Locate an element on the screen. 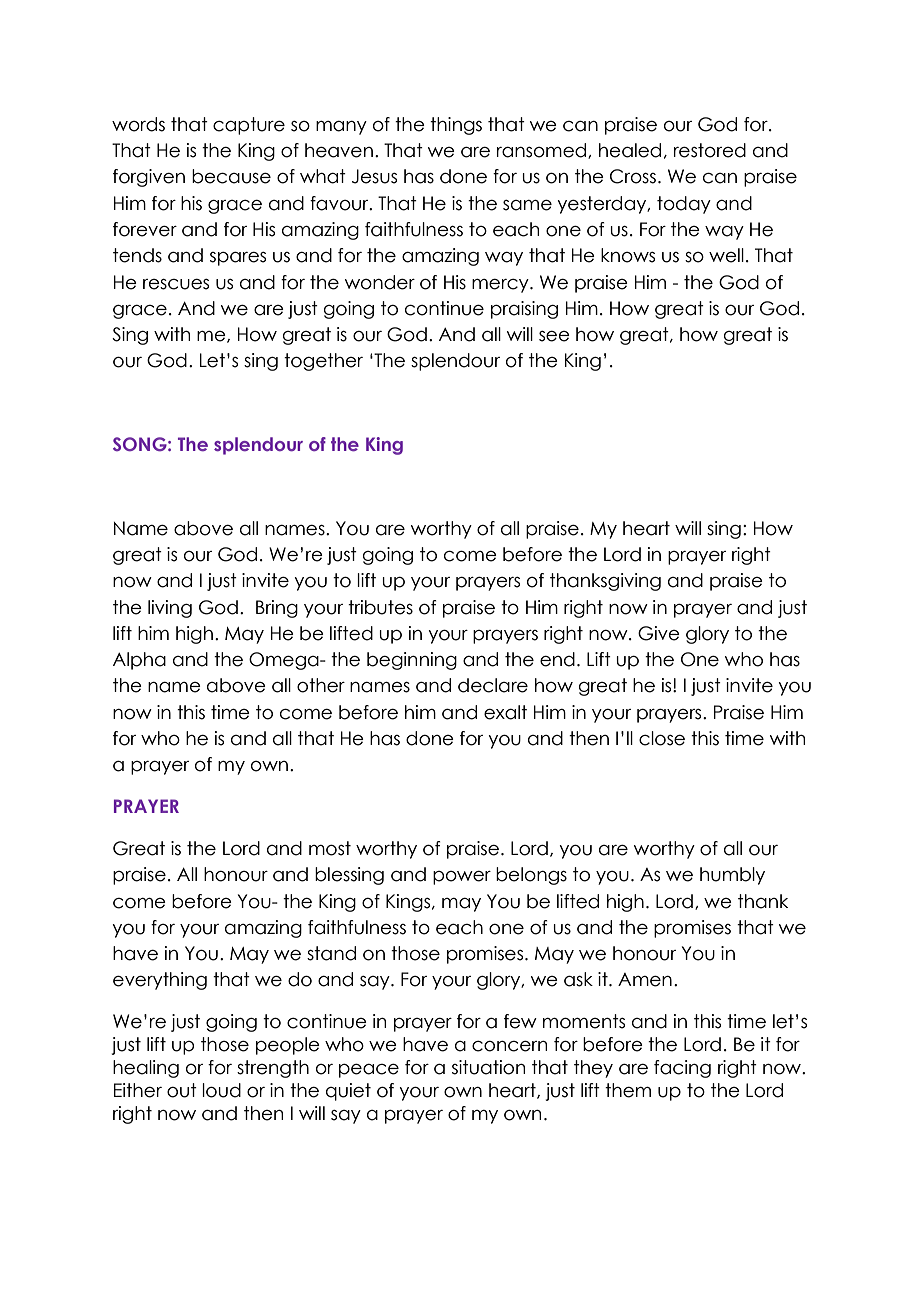  because is located at coordinates (231, 176).
